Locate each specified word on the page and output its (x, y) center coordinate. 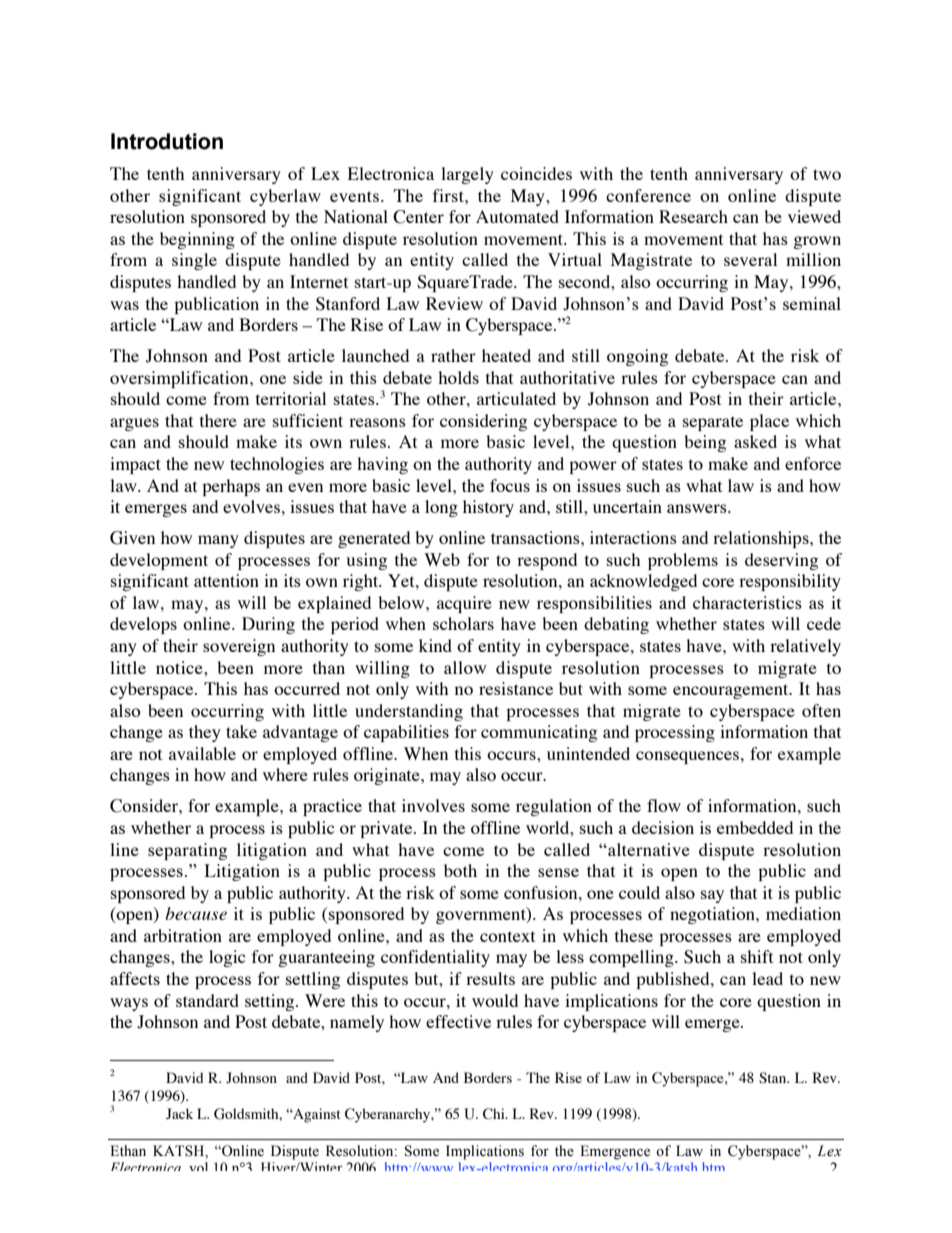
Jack (179, 1114)
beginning (197, 240)
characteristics (747, 602)
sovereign (239, 647)
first (449, 195)
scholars (463, 623)
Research (693, 216)
